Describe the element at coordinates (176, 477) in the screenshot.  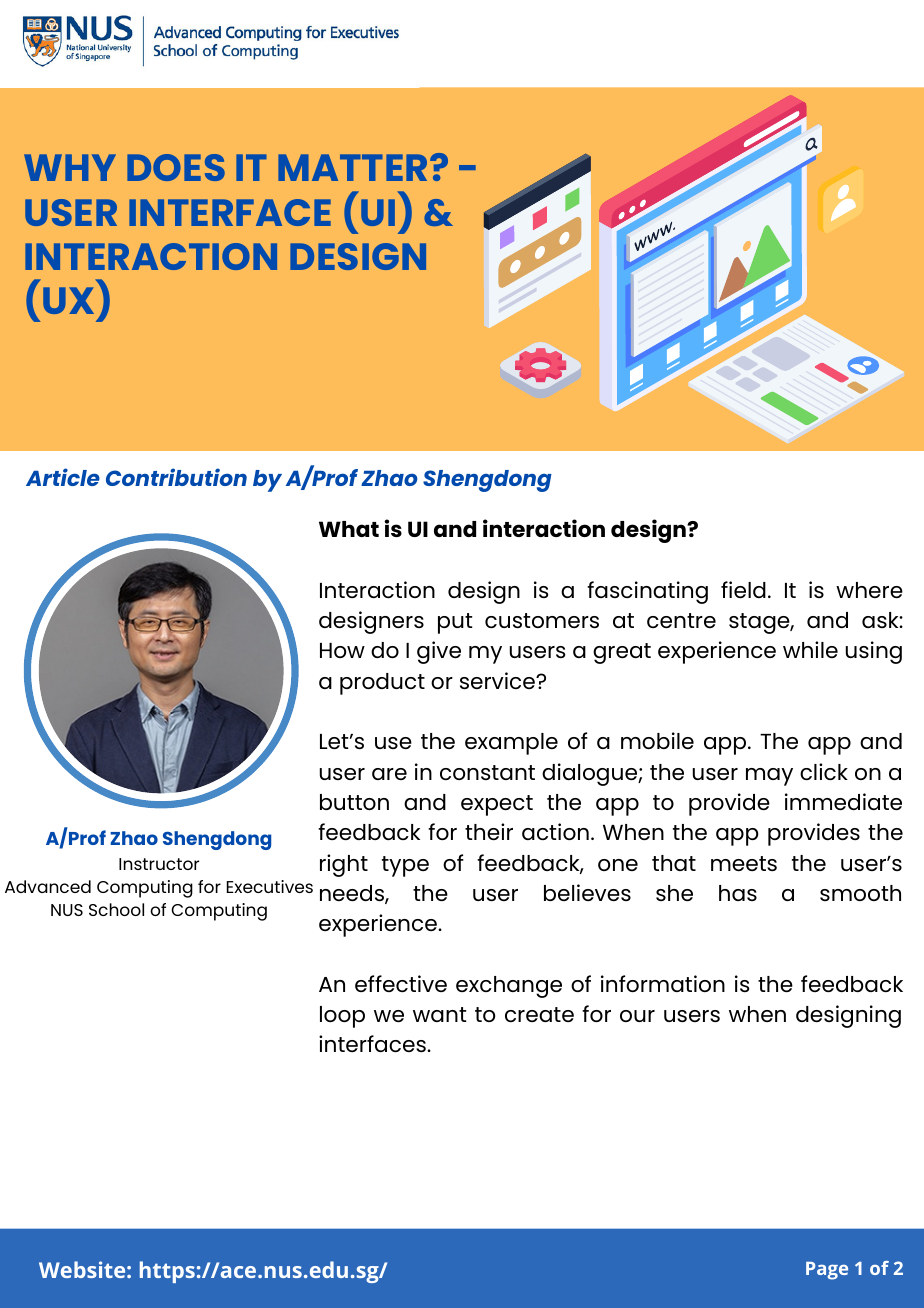
I see `Contribution` at that location.
